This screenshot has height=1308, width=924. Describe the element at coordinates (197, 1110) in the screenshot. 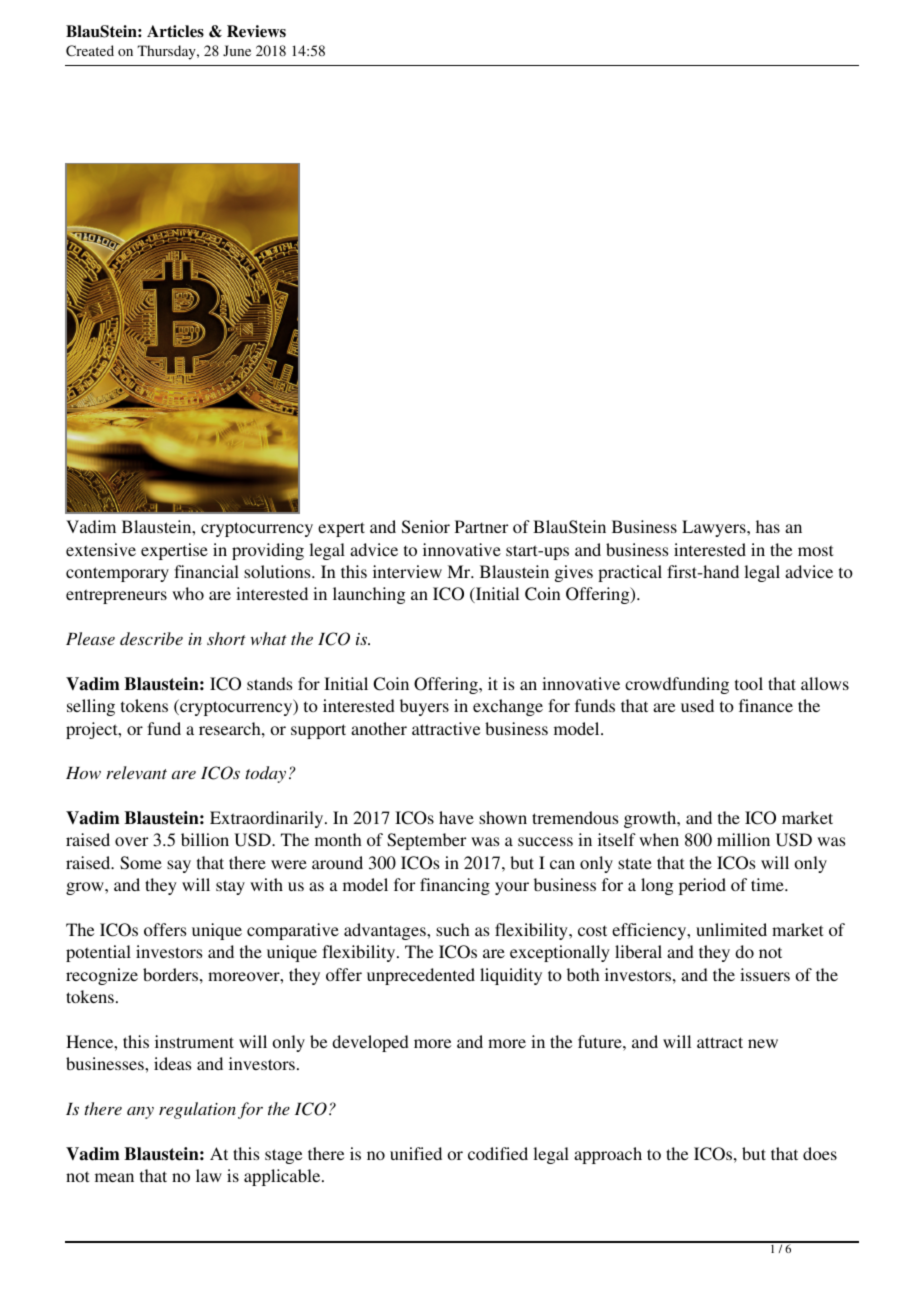

I see `regulation` at that location.
